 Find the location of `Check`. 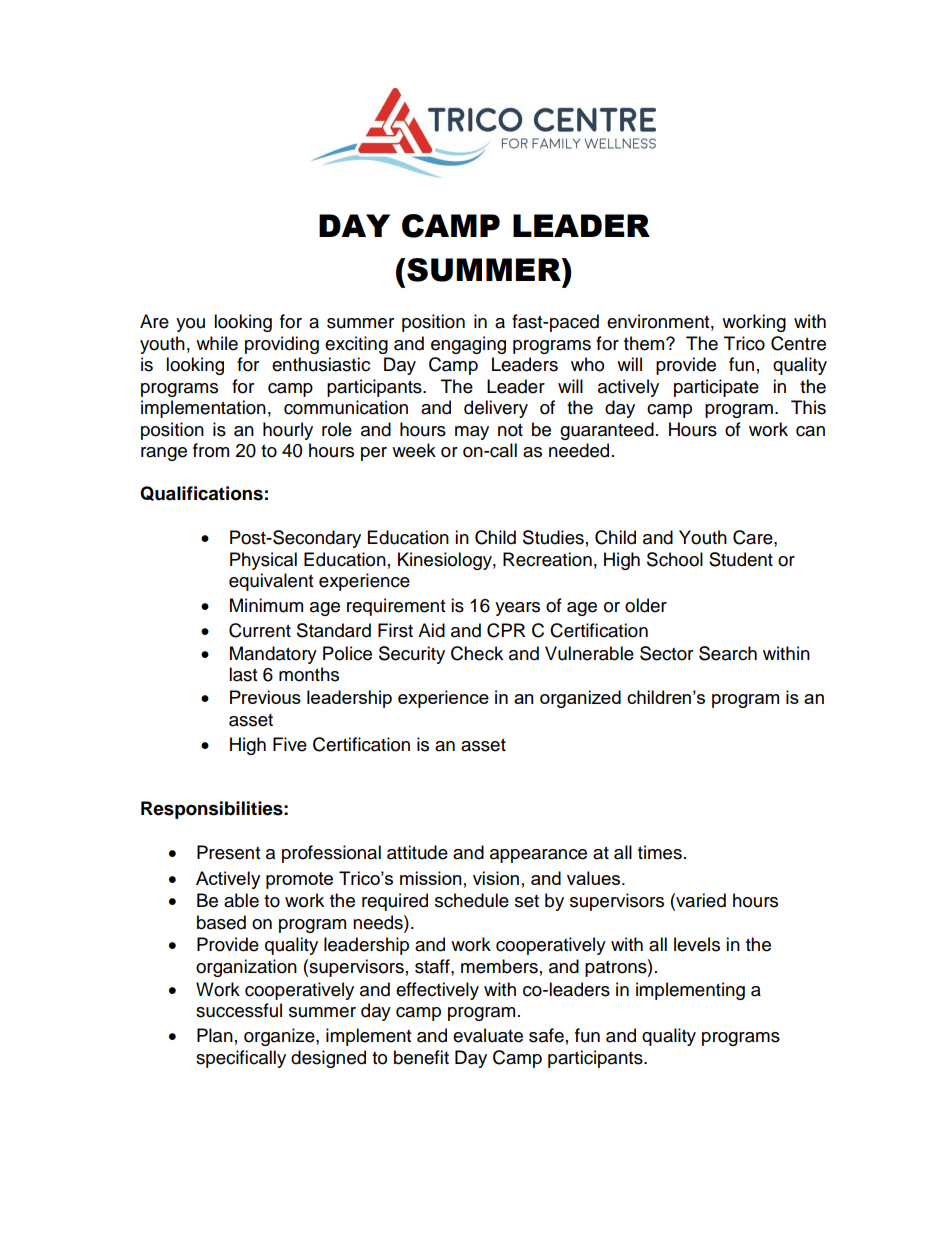

Check is located at coordinates (477, 653).
